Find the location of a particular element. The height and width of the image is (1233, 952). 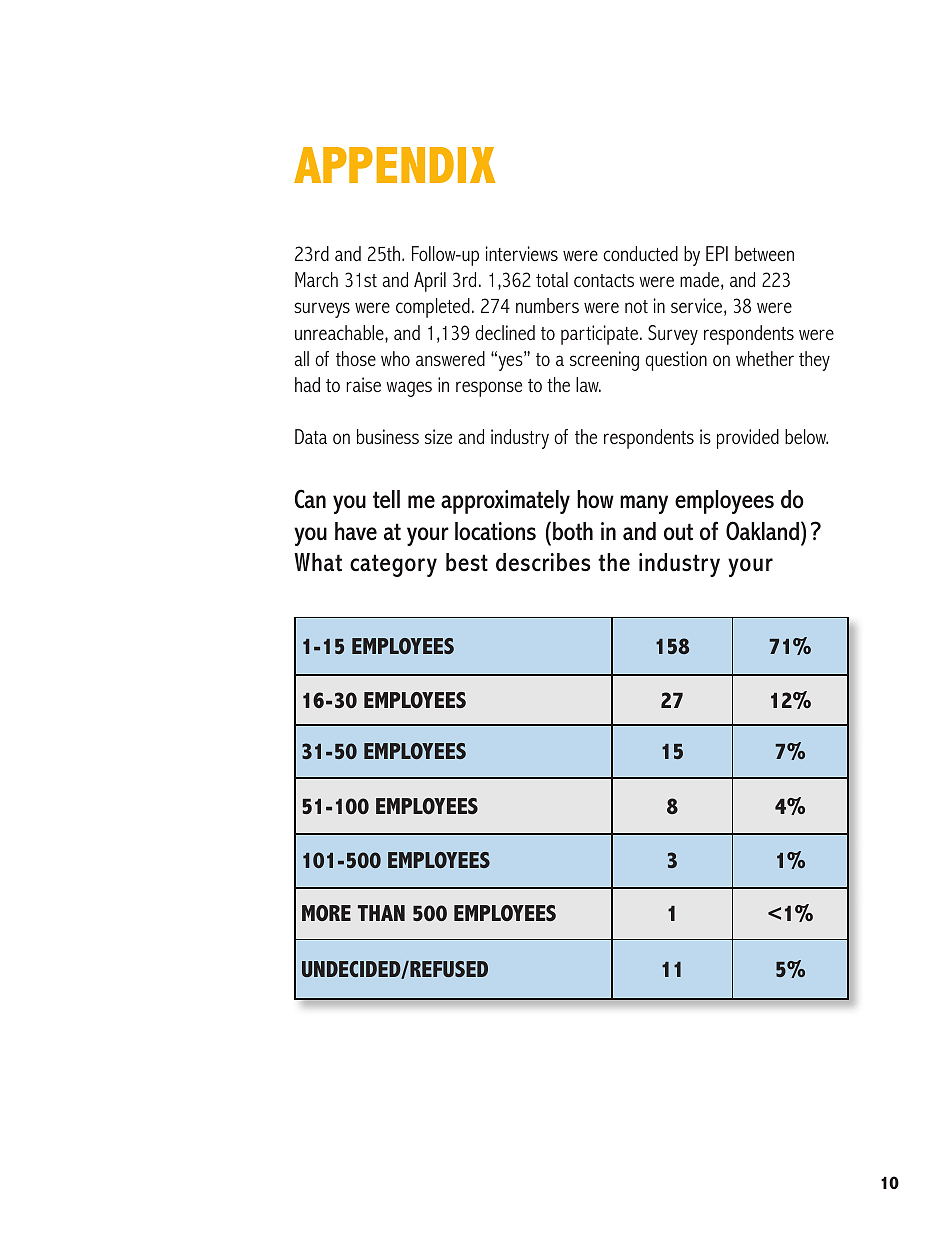

Oakland is located at coordinates (762, 531).
